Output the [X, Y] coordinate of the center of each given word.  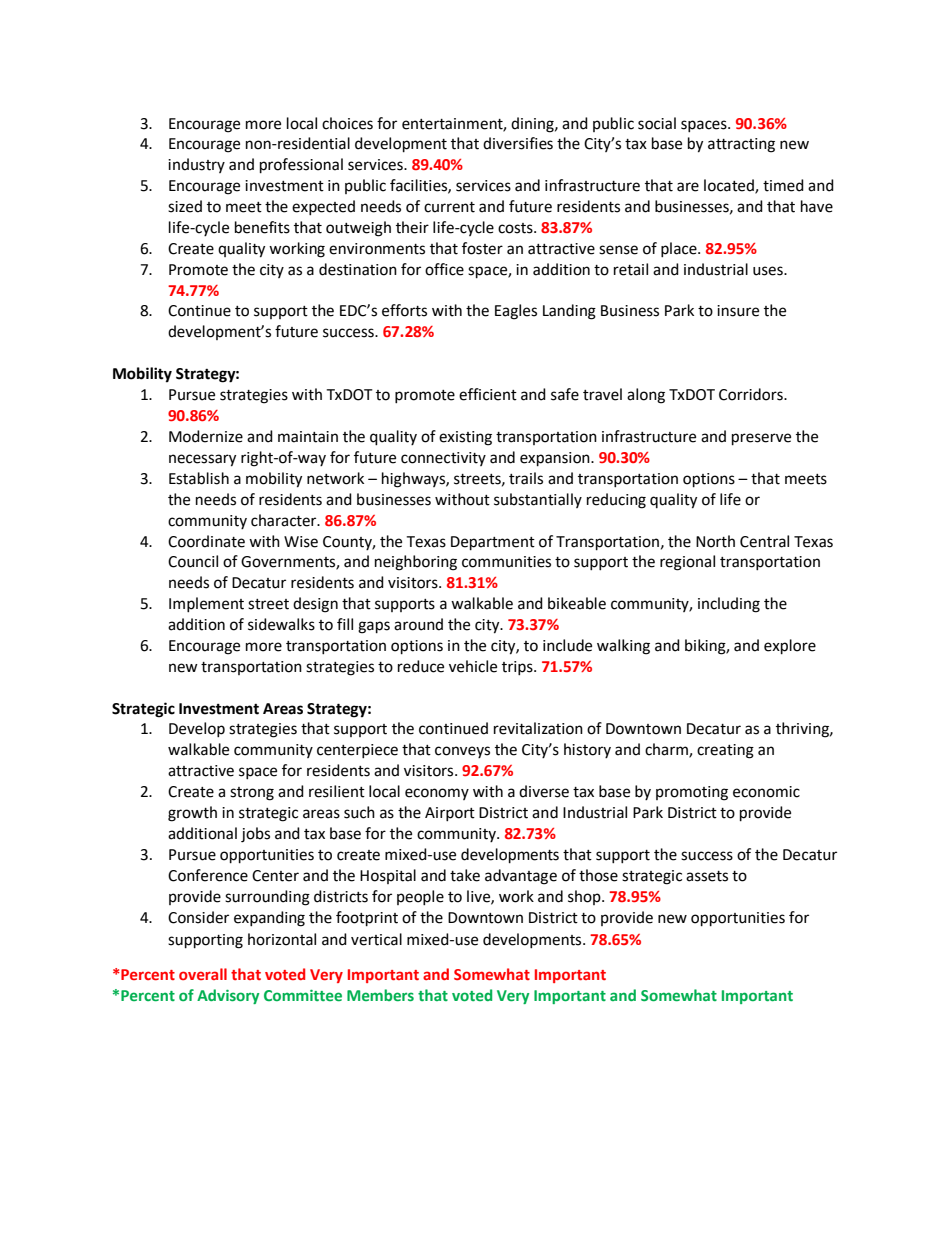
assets [707, 876]
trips [518, 668]
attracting [741, 145]
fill [345, 624]
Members [380, 995]
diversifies [518, 143]
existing [465, 438]
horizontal [282, 939]
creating [725, 751]
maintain [308, 437]
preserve [761, 439]
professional [301, 166]
